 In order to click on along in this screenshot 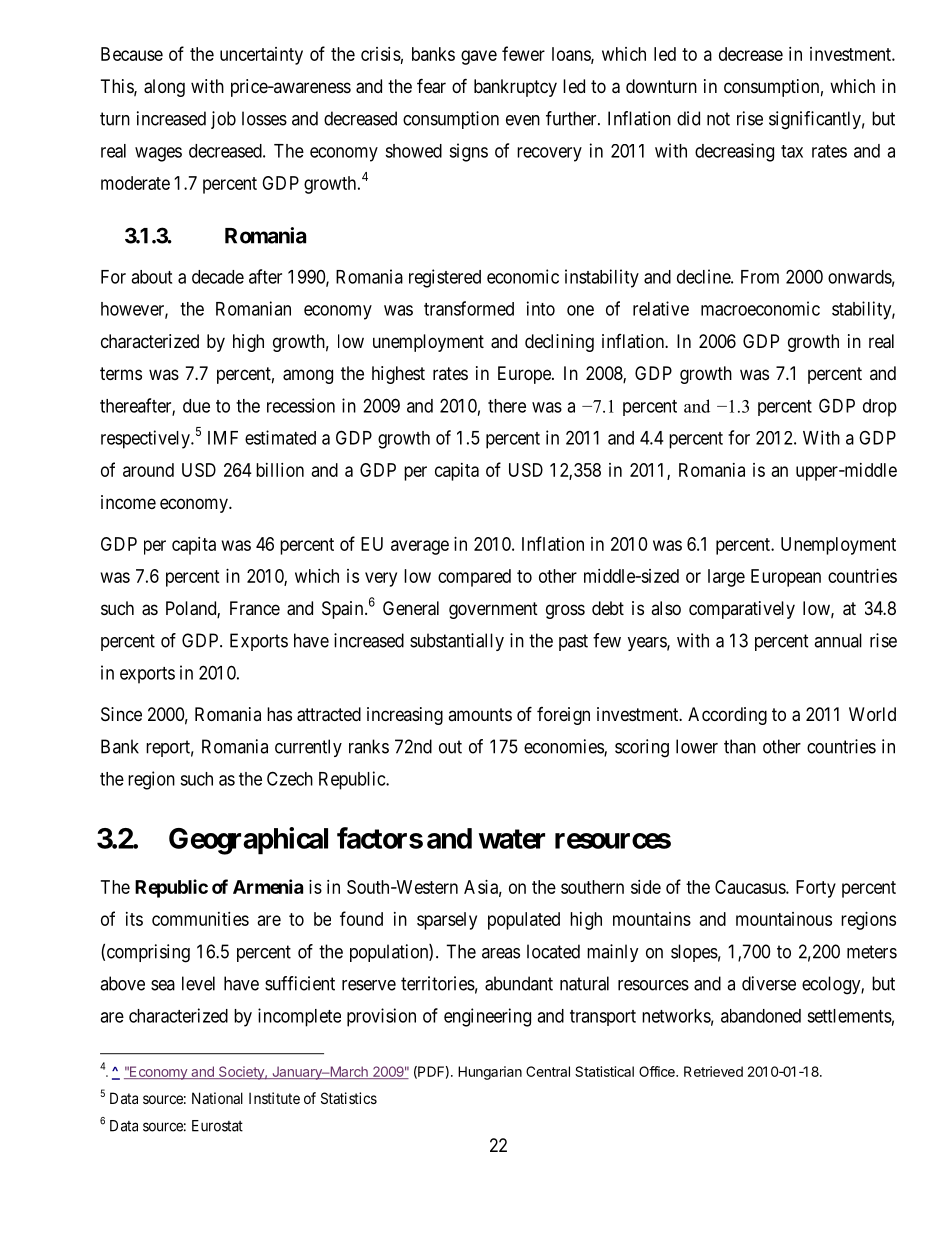, I will do `click(164, 88)`.
